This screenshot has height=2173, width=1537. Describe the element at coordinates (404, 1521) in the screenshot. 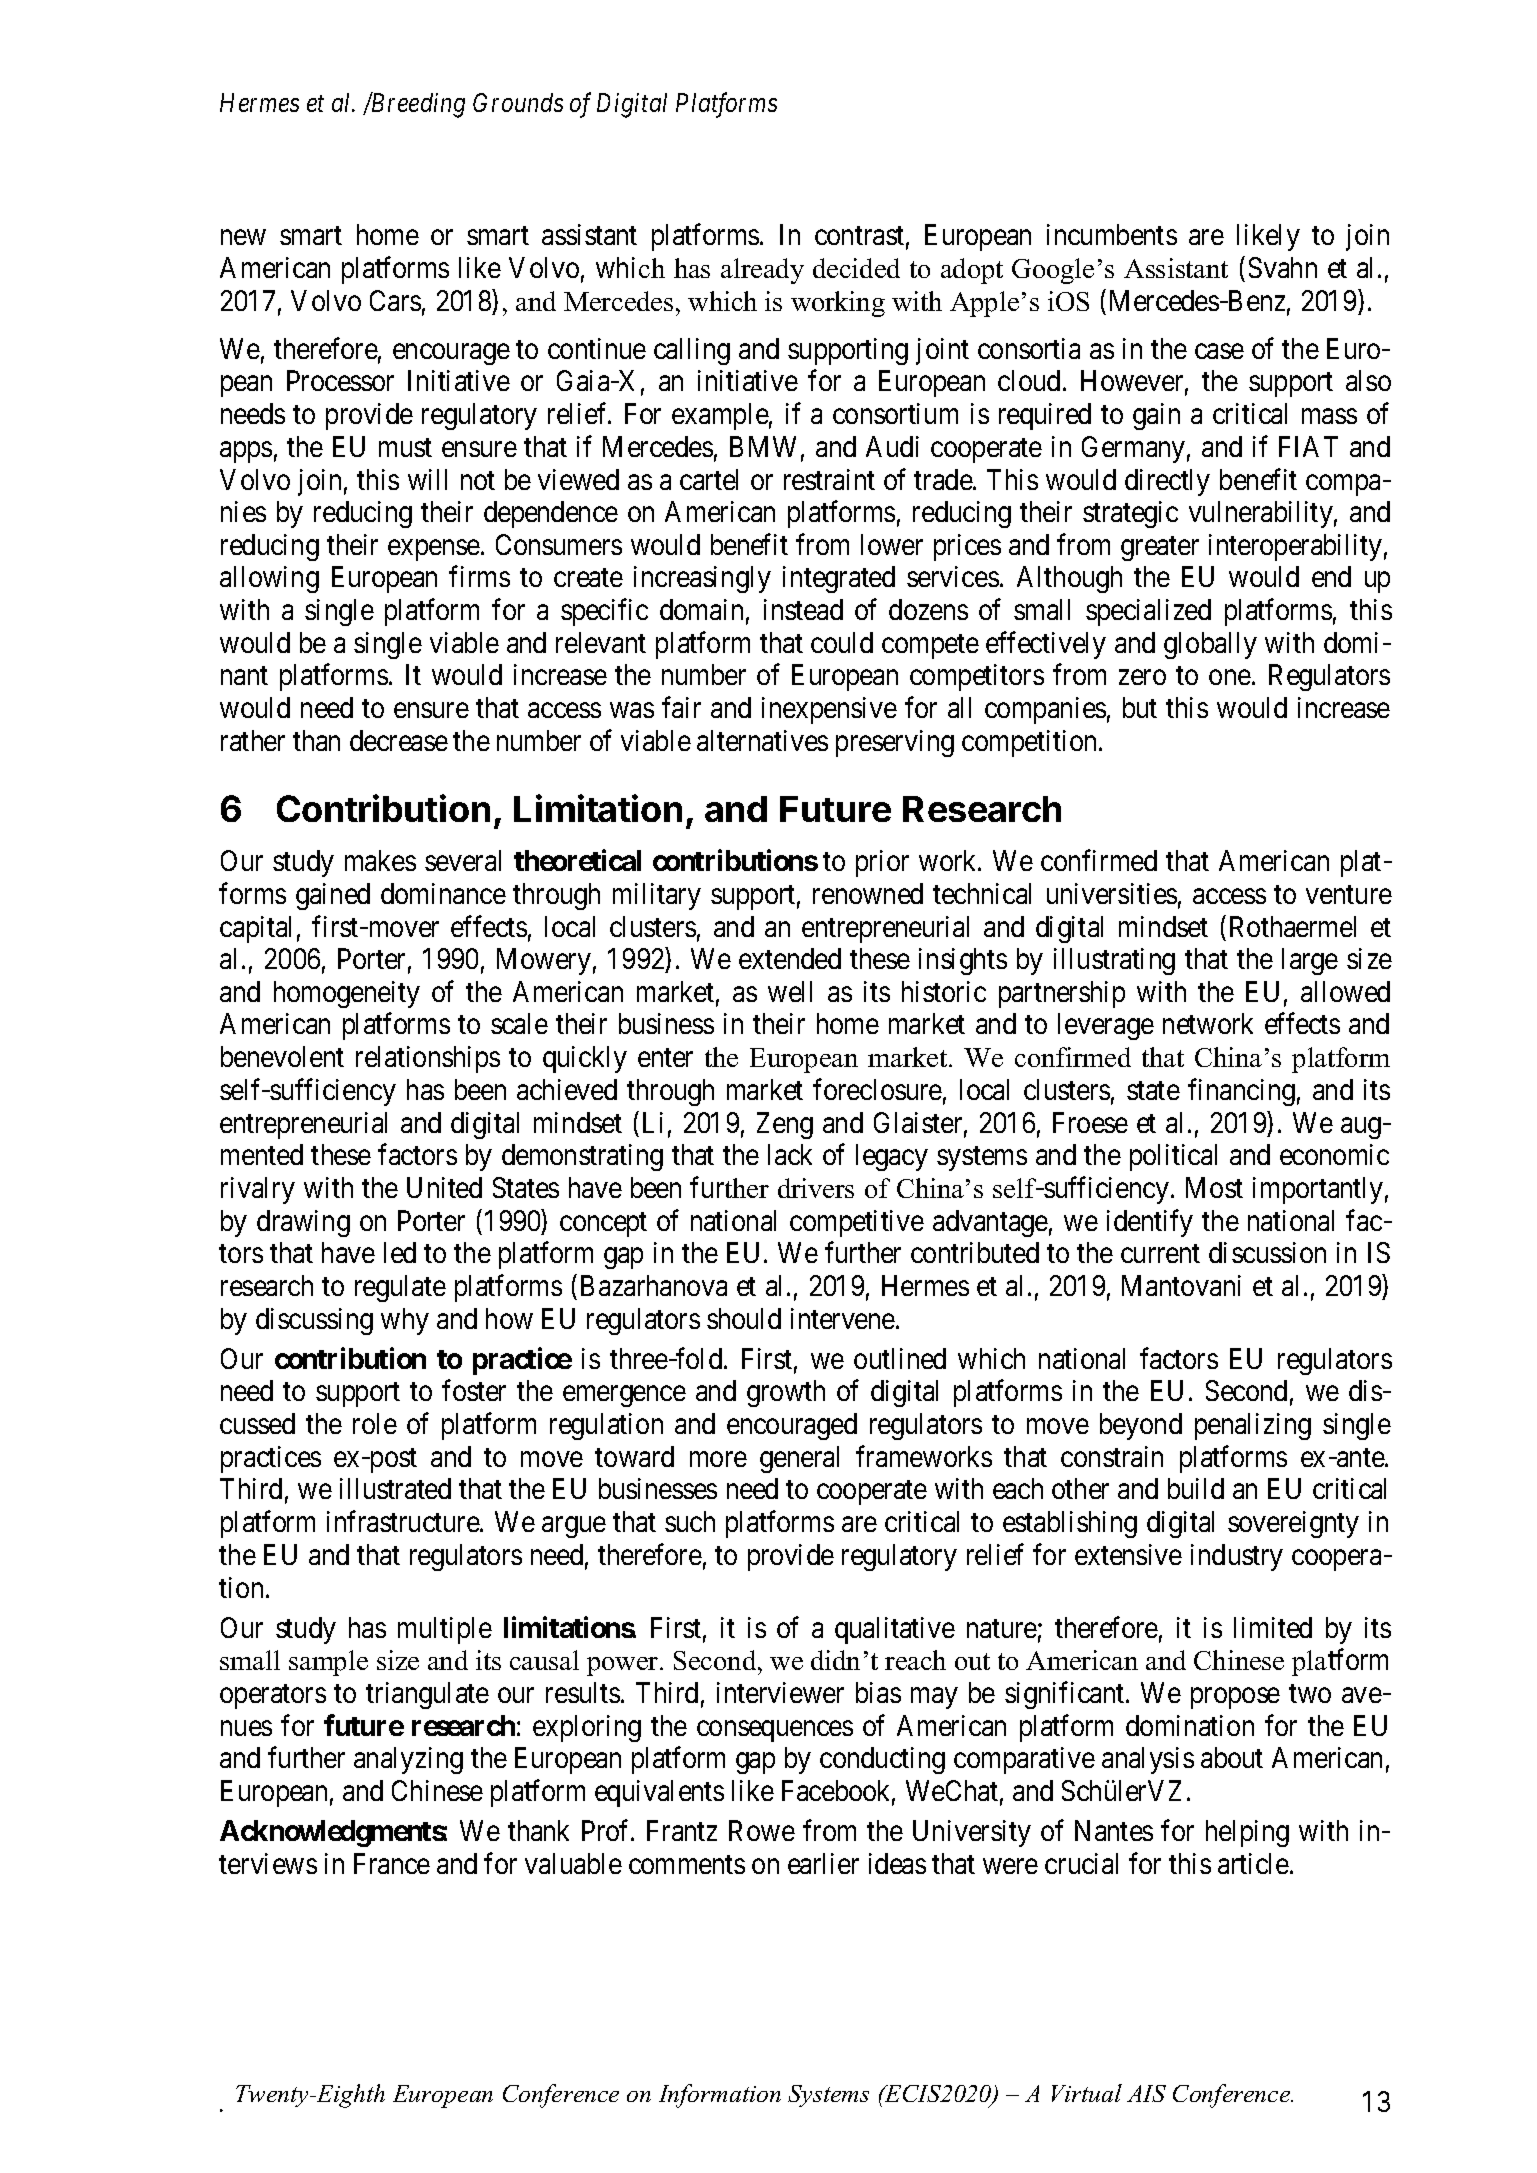

I see `infrastructure` at that location.
